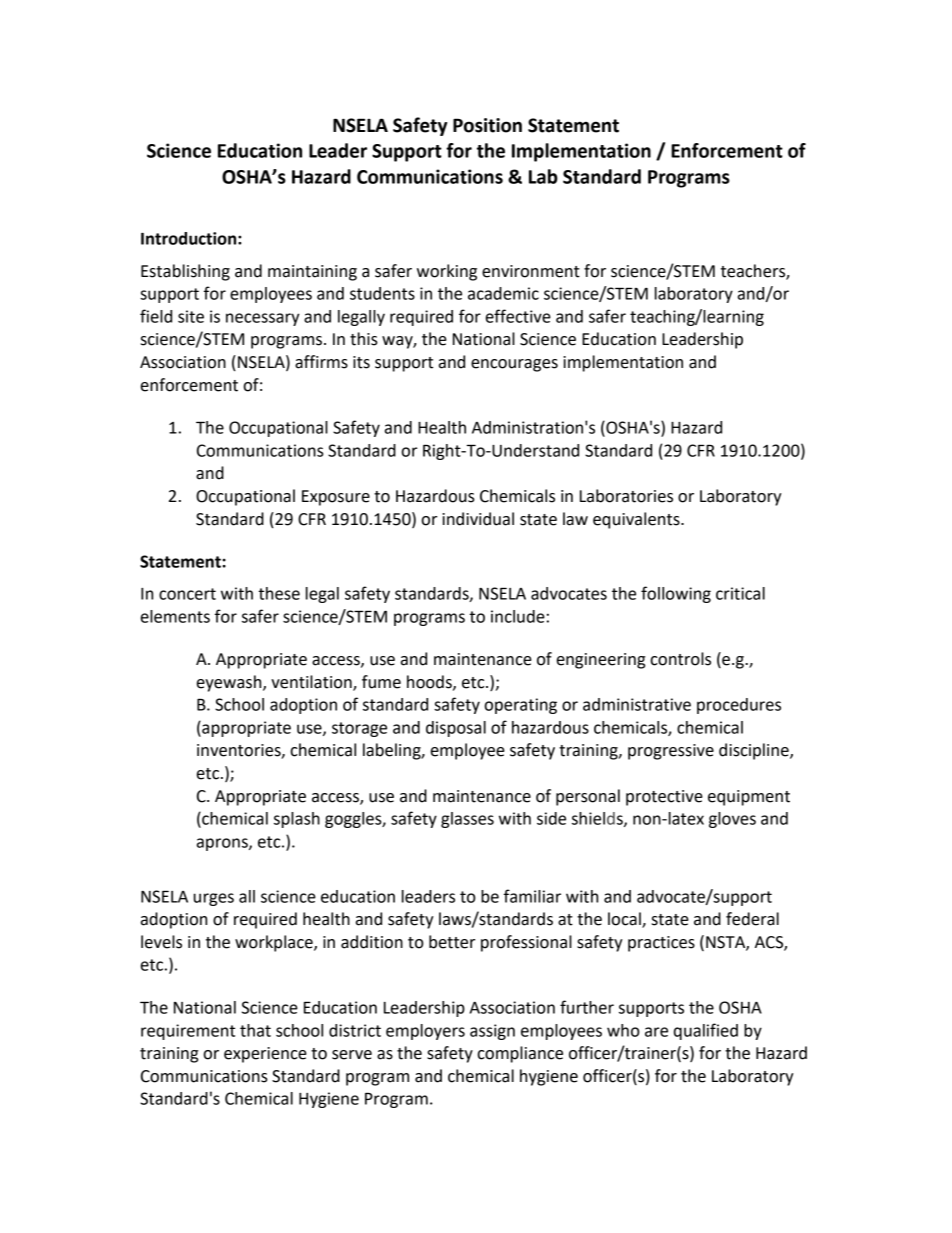  What do you see at coordinates (336, 498) in the page?
I see `Exposure` at bounding box center [336, 498].
